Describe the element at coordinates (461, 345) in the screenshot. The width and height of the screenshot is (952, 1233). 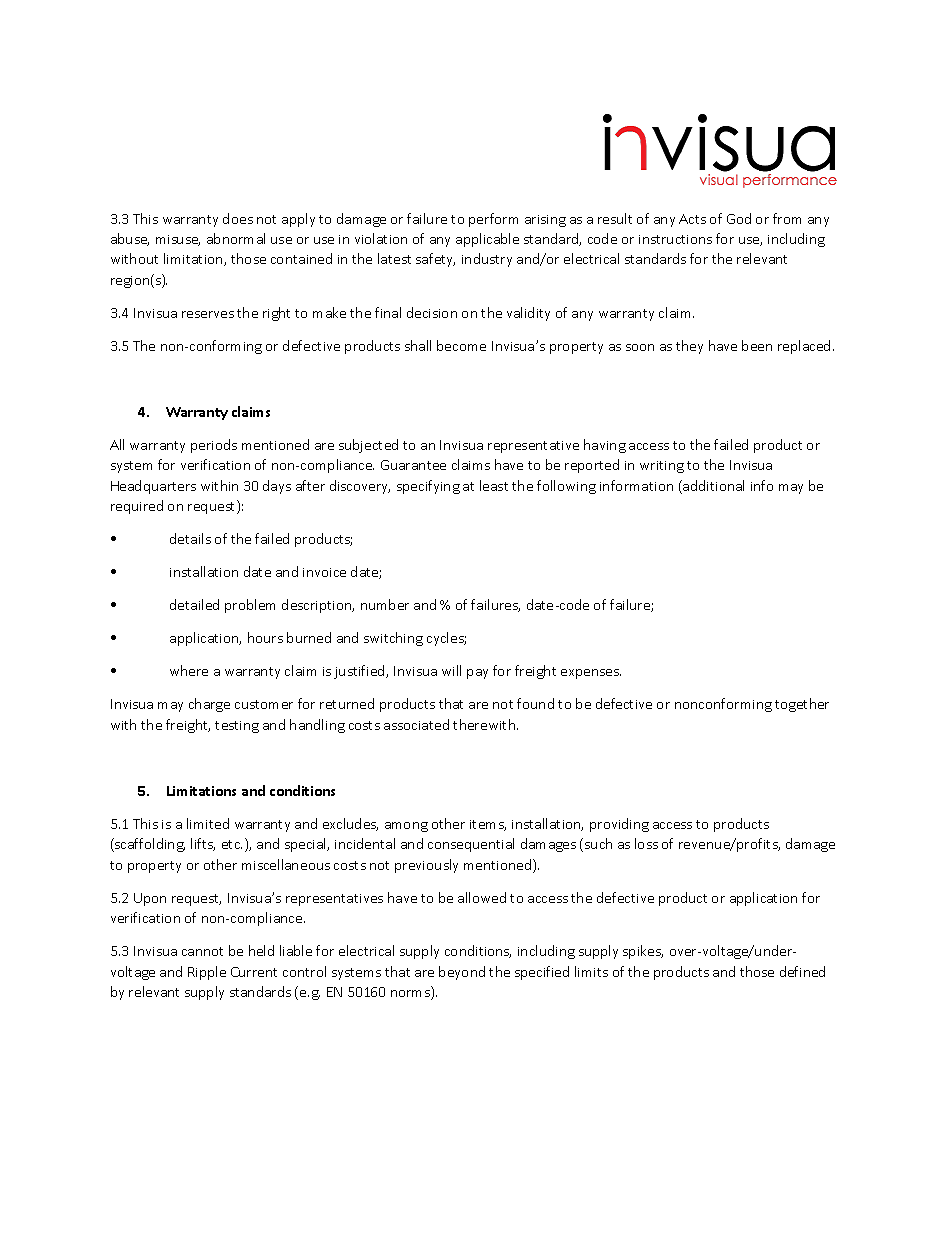
I see `become` at that location.
